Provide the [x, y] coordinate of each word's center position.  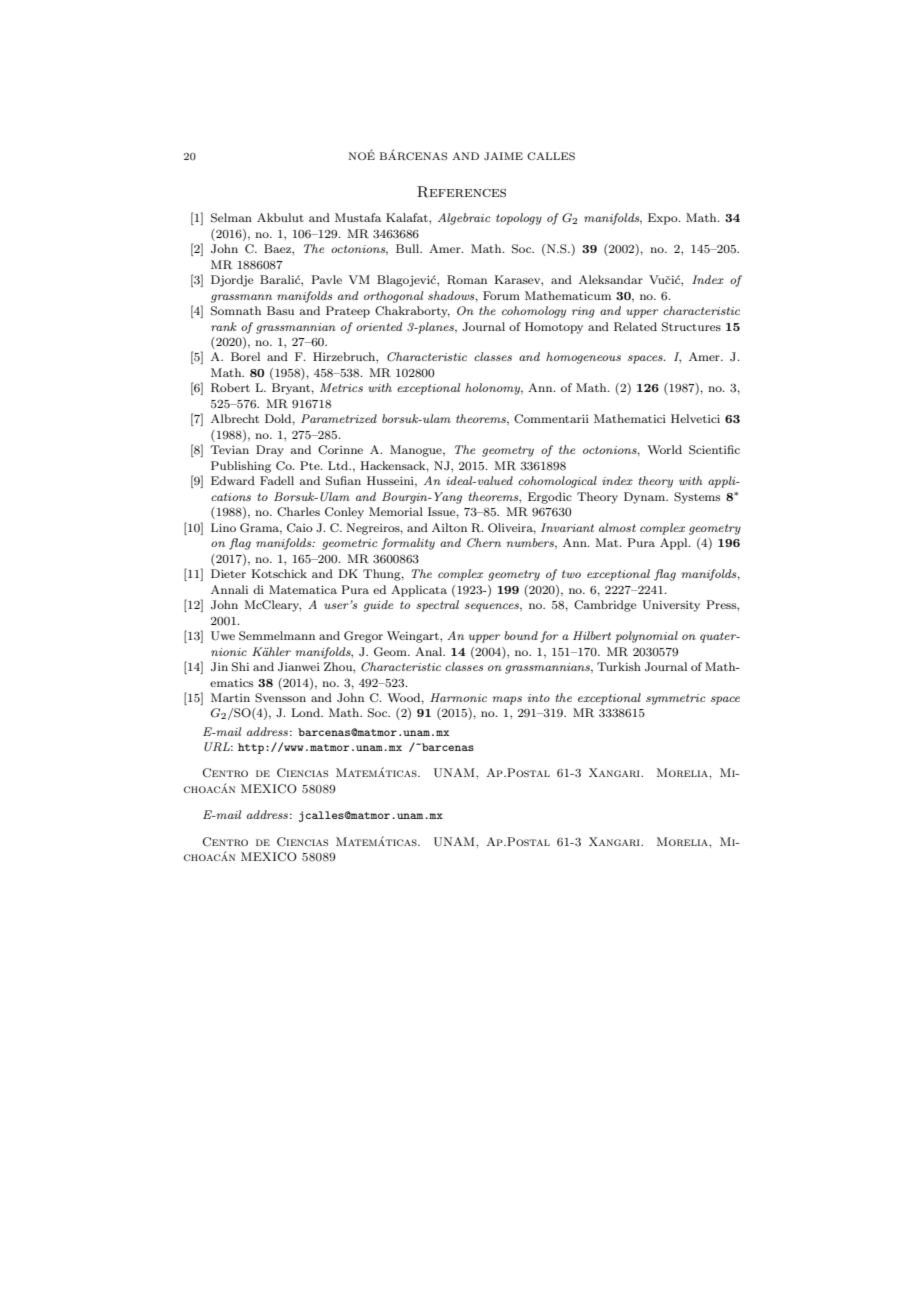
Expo [664, 219]
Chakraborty [412, 312]
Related [635, 327]
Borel [245, 356]
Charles [298, 512]
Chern [484, 543]
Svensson [280, 698]
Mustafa [358, 217]
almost [617, 527]
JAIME [503, 156]
